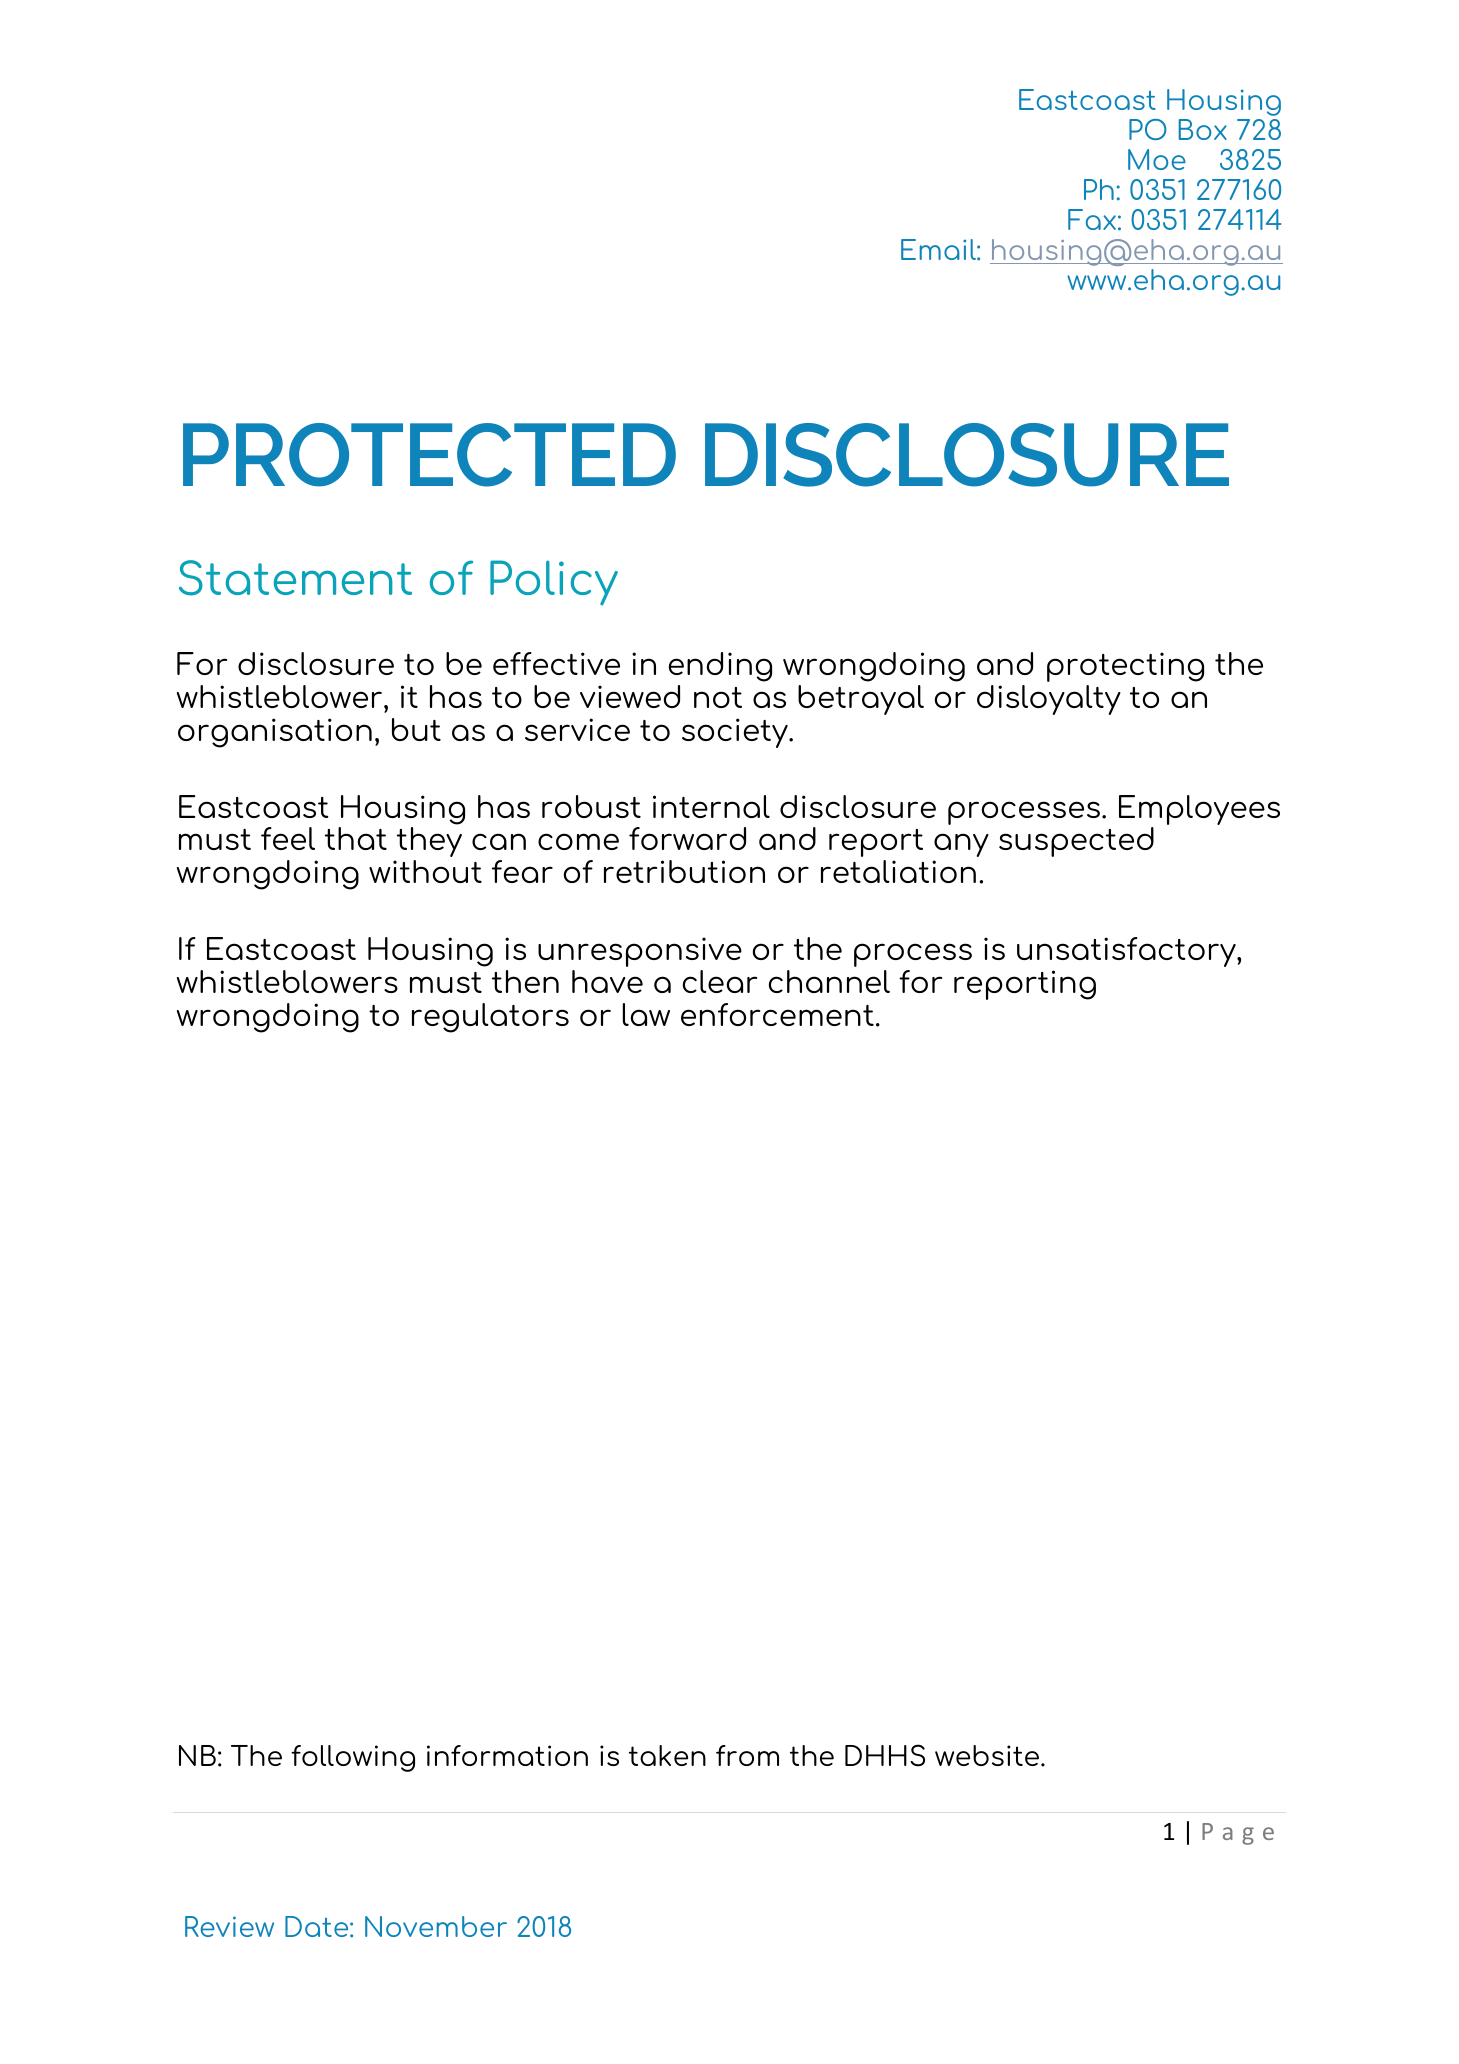  What do you see at coordinates (1125, 667) in the page?
I see `protecting` at bounding box center [1125, 667].
